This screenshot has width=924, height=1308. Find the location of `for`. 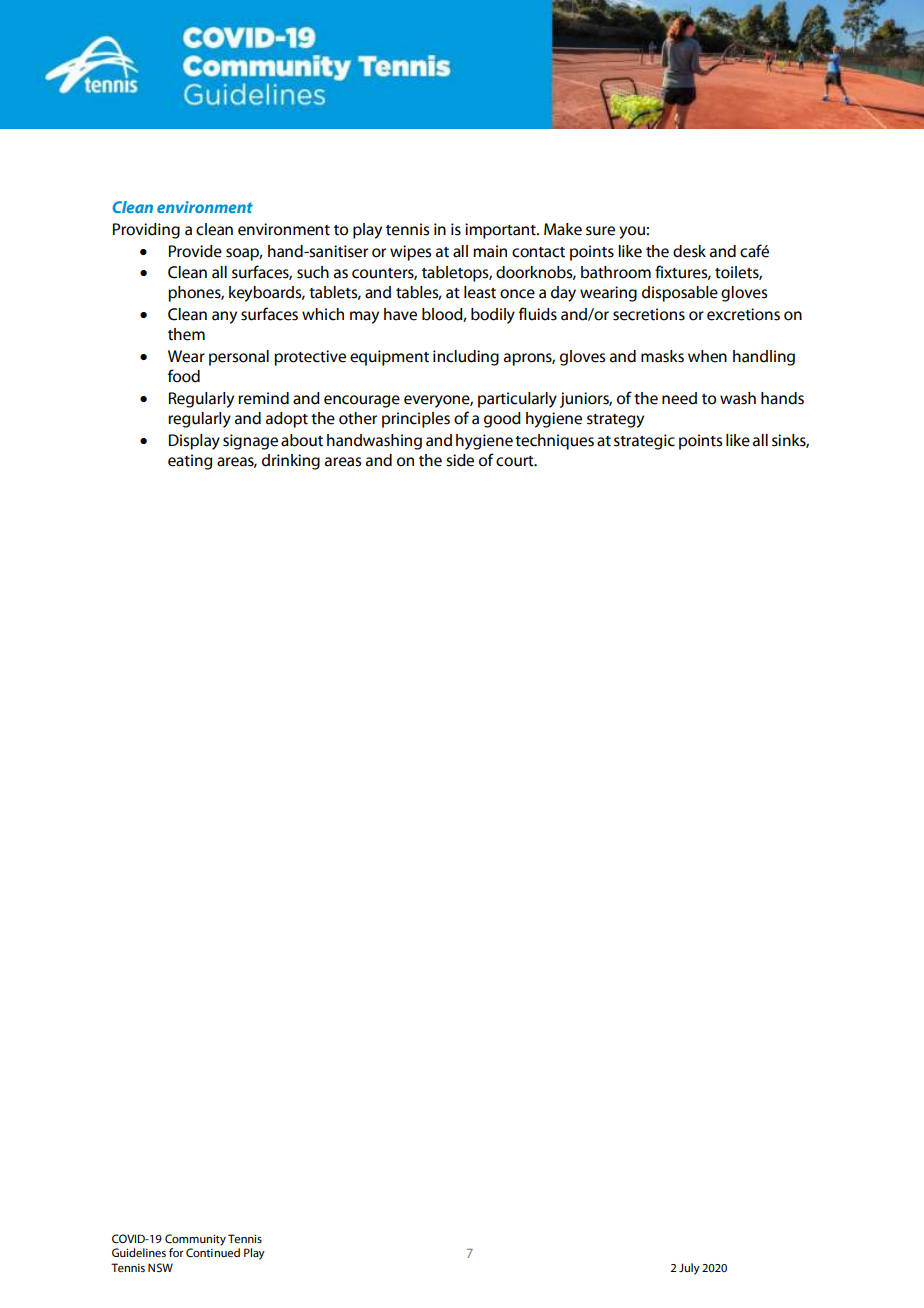

for is located at coordinates (176, 1252).
